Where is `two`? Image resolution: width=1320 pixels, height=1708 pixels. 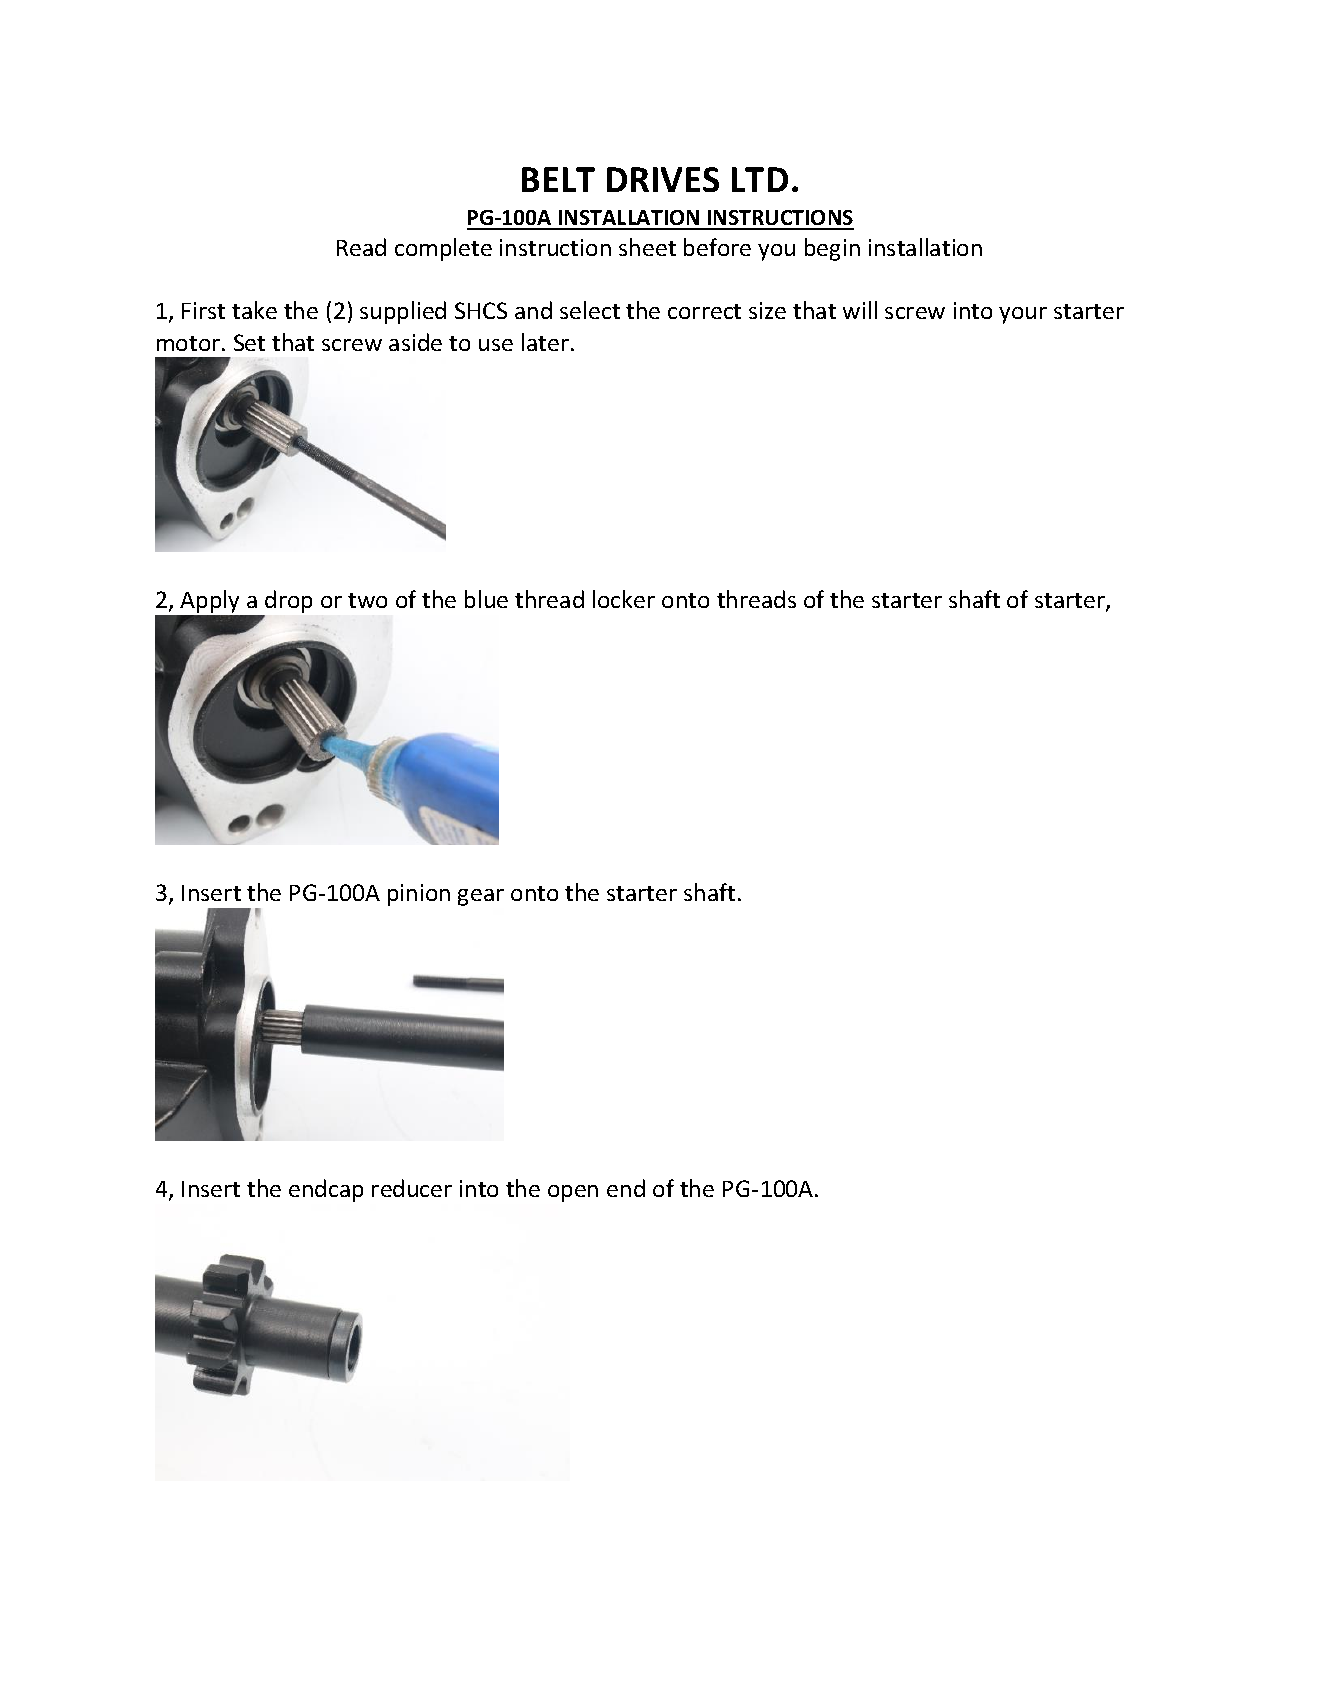
two is located at coordinates (367, 600).
